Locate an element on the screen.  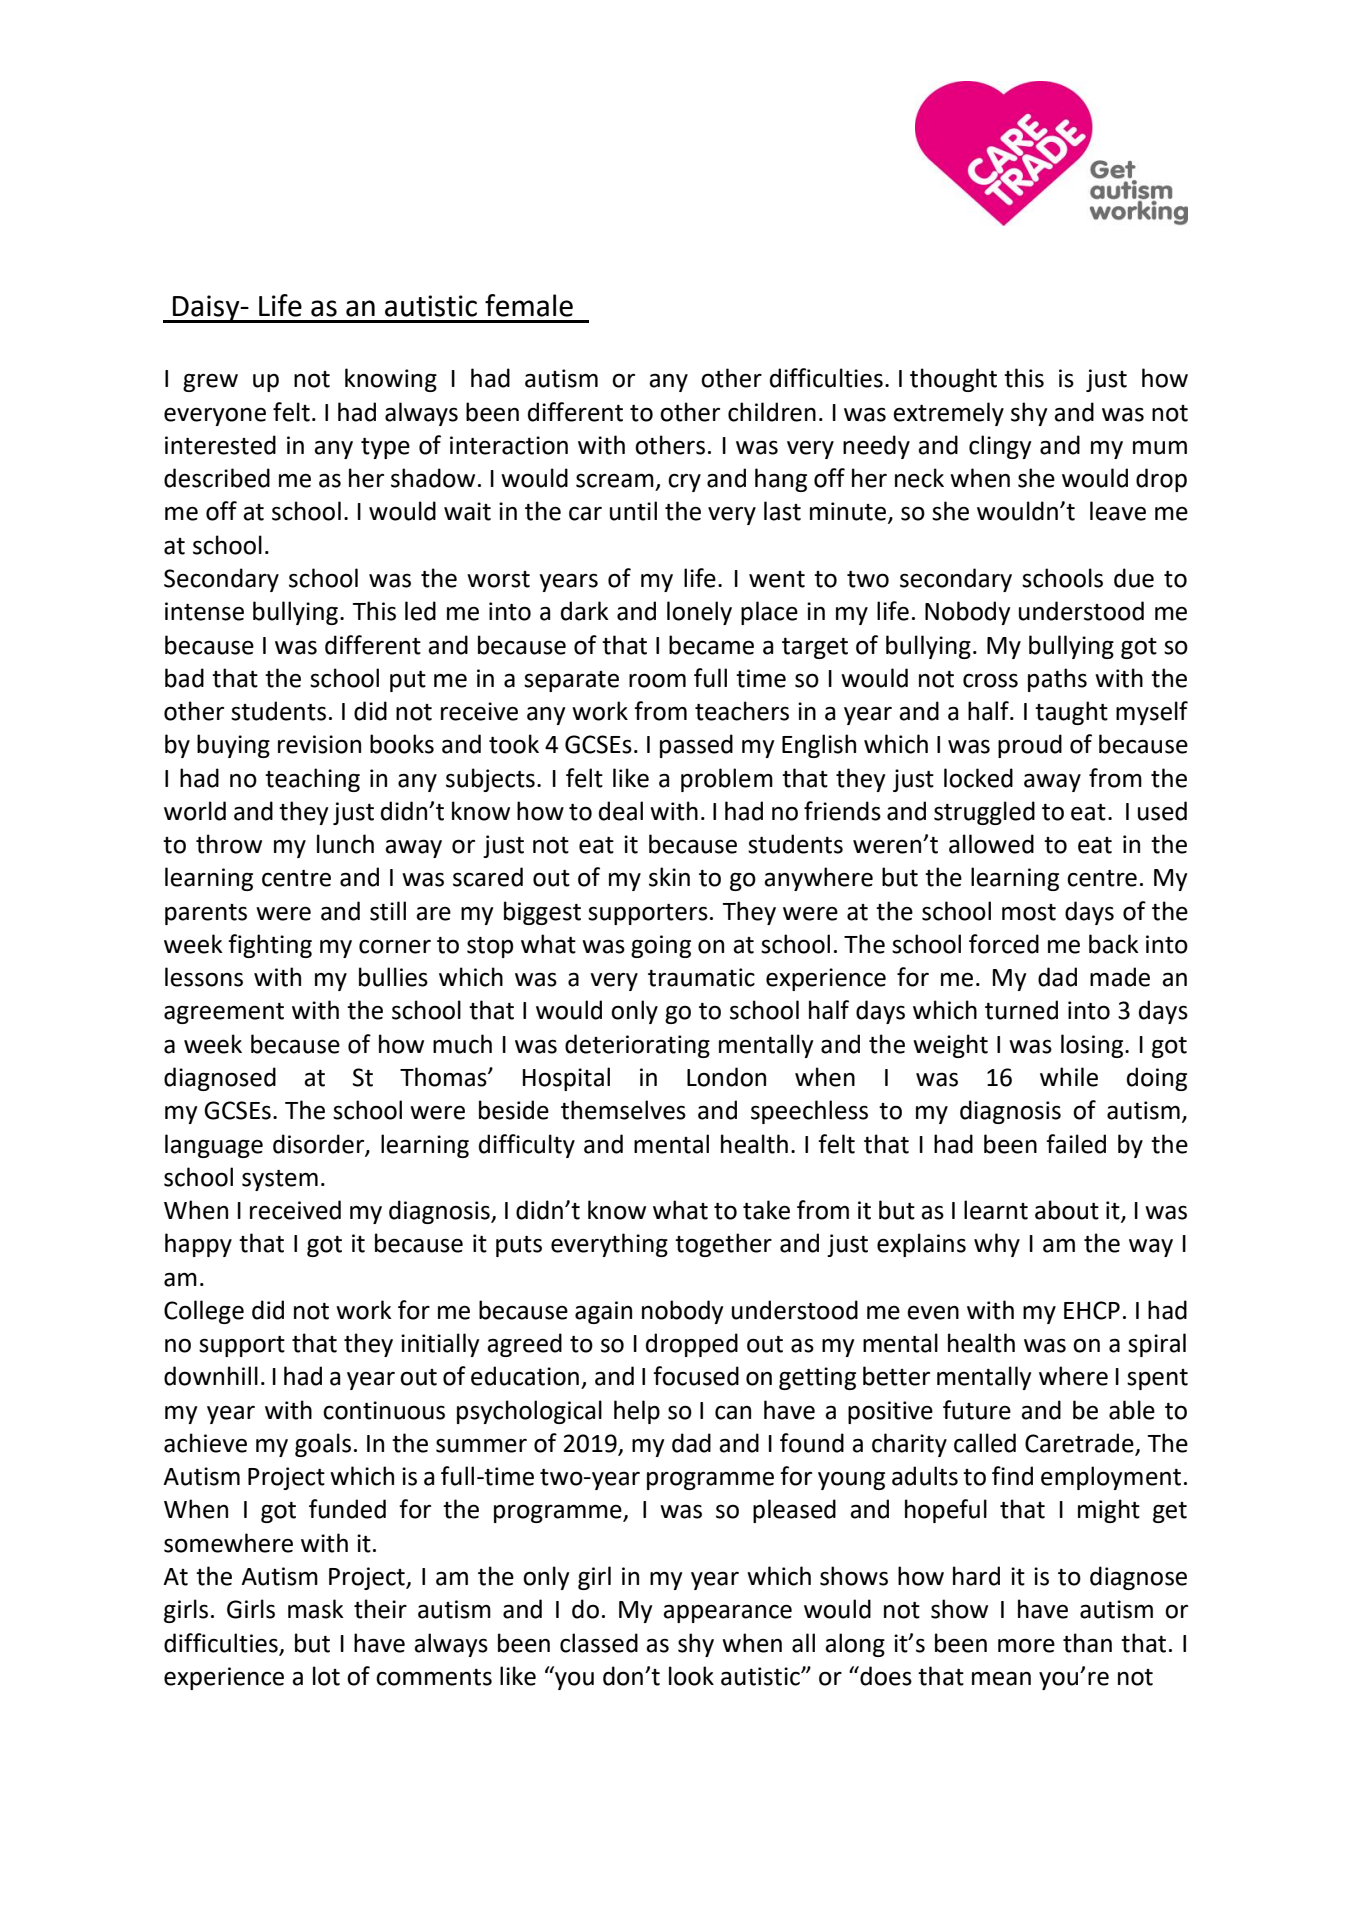
why is located at coordinates (997, 1245).
